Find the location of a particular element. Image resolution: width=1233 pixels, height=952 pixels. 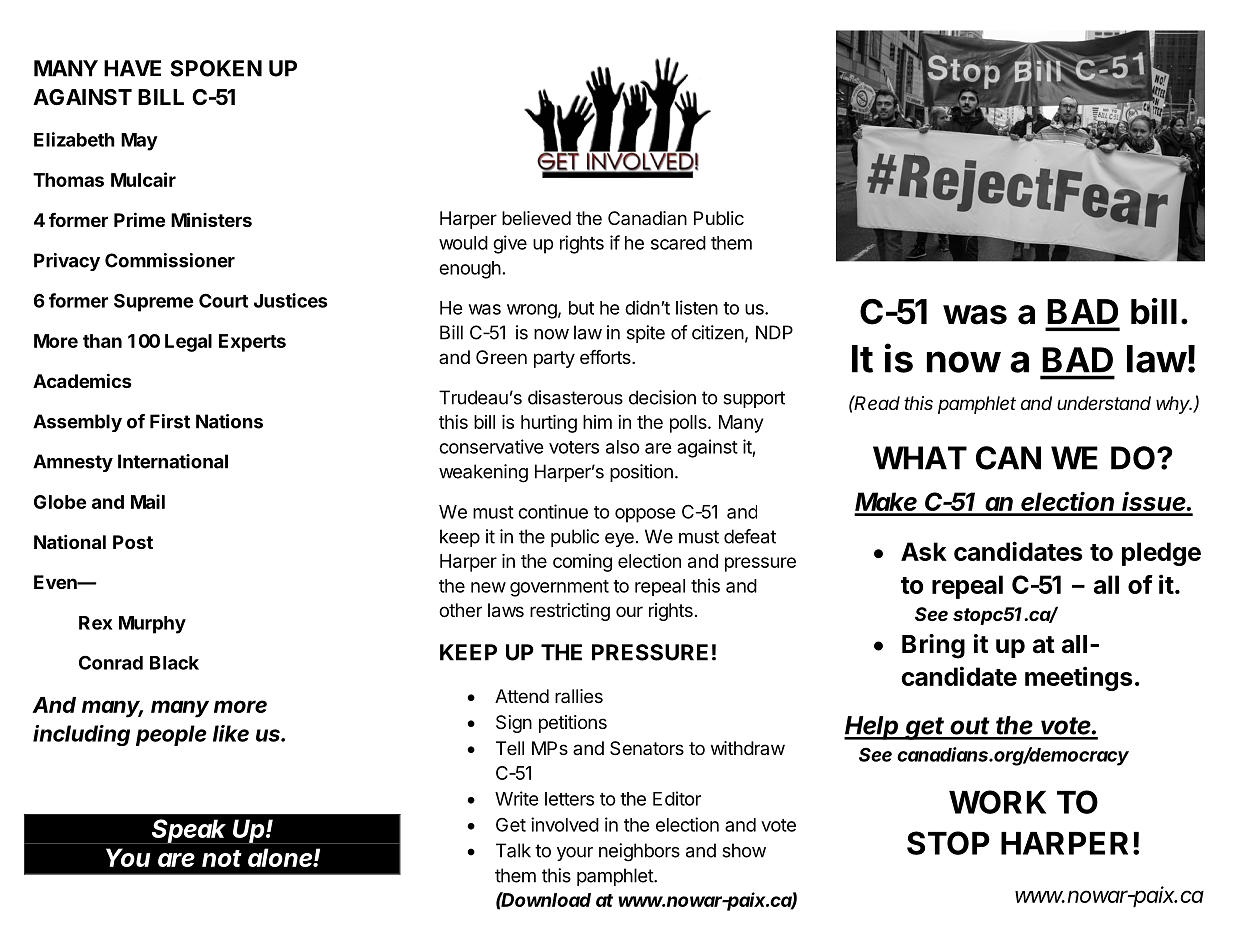

neighbors is located at coordinates (639, 852).
